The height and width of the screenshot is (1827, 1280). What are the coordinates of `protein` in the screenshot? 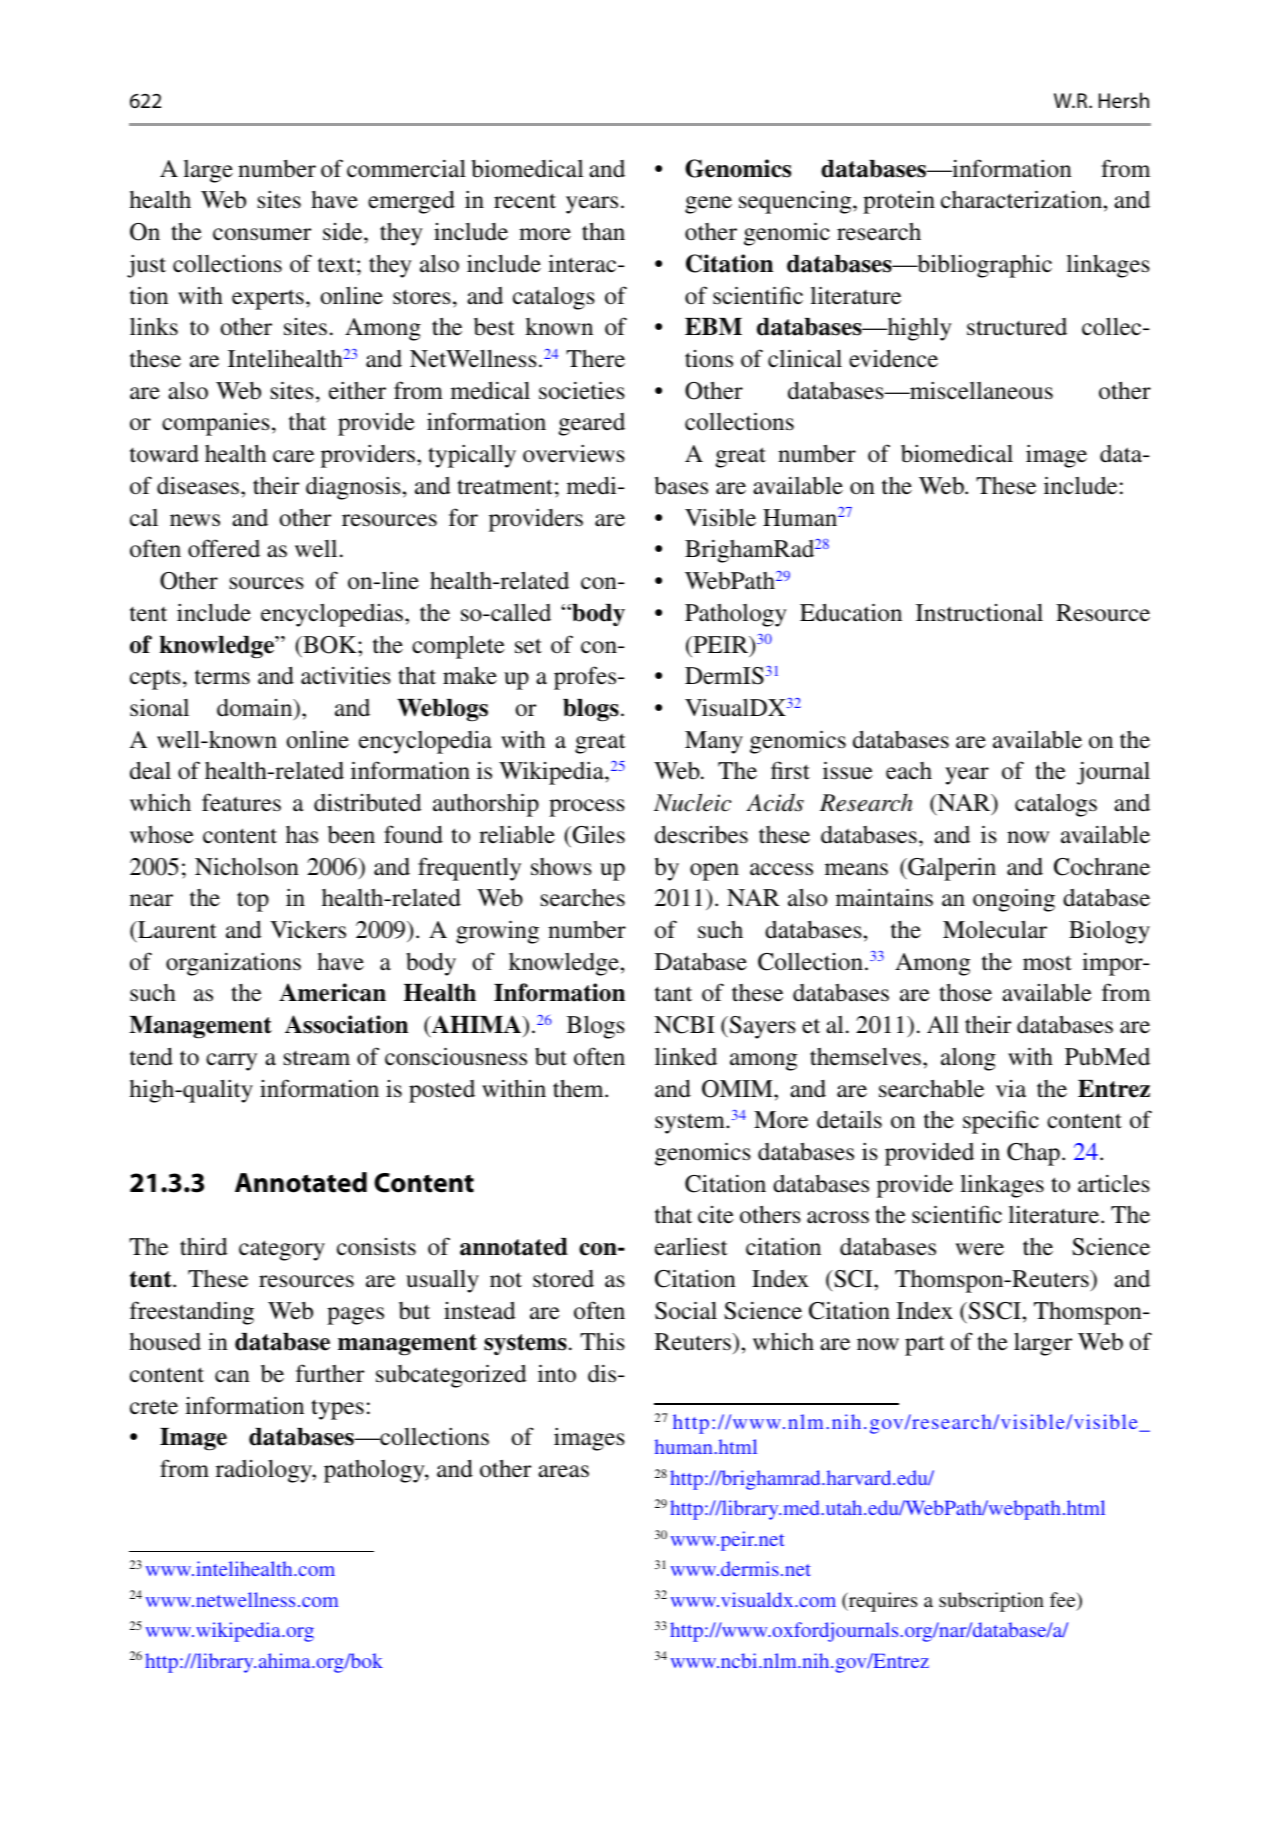 It's located at (899, 202).
